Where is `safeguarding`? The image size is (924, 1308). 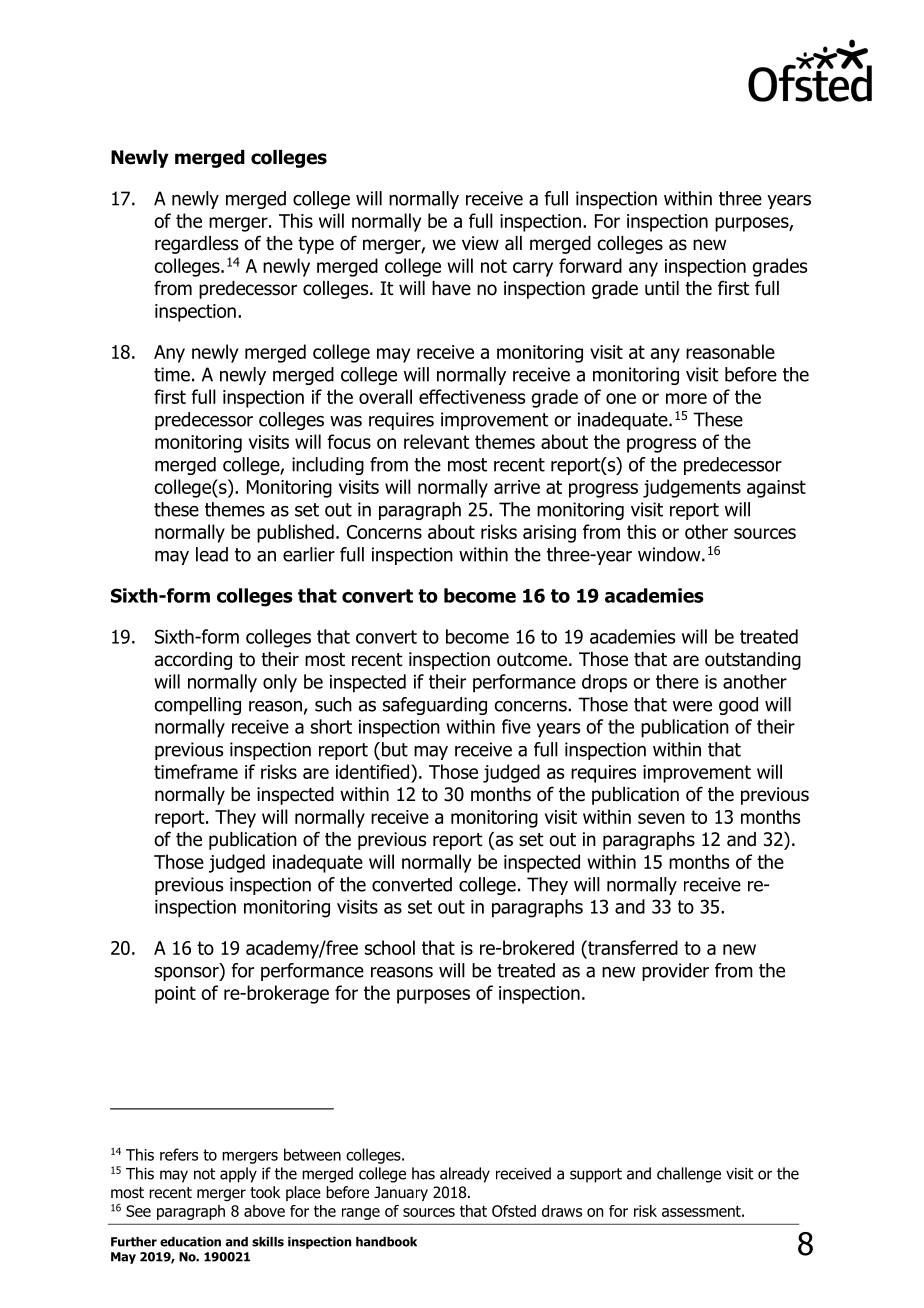 safeguarding is located at coordinates (435, 706).
